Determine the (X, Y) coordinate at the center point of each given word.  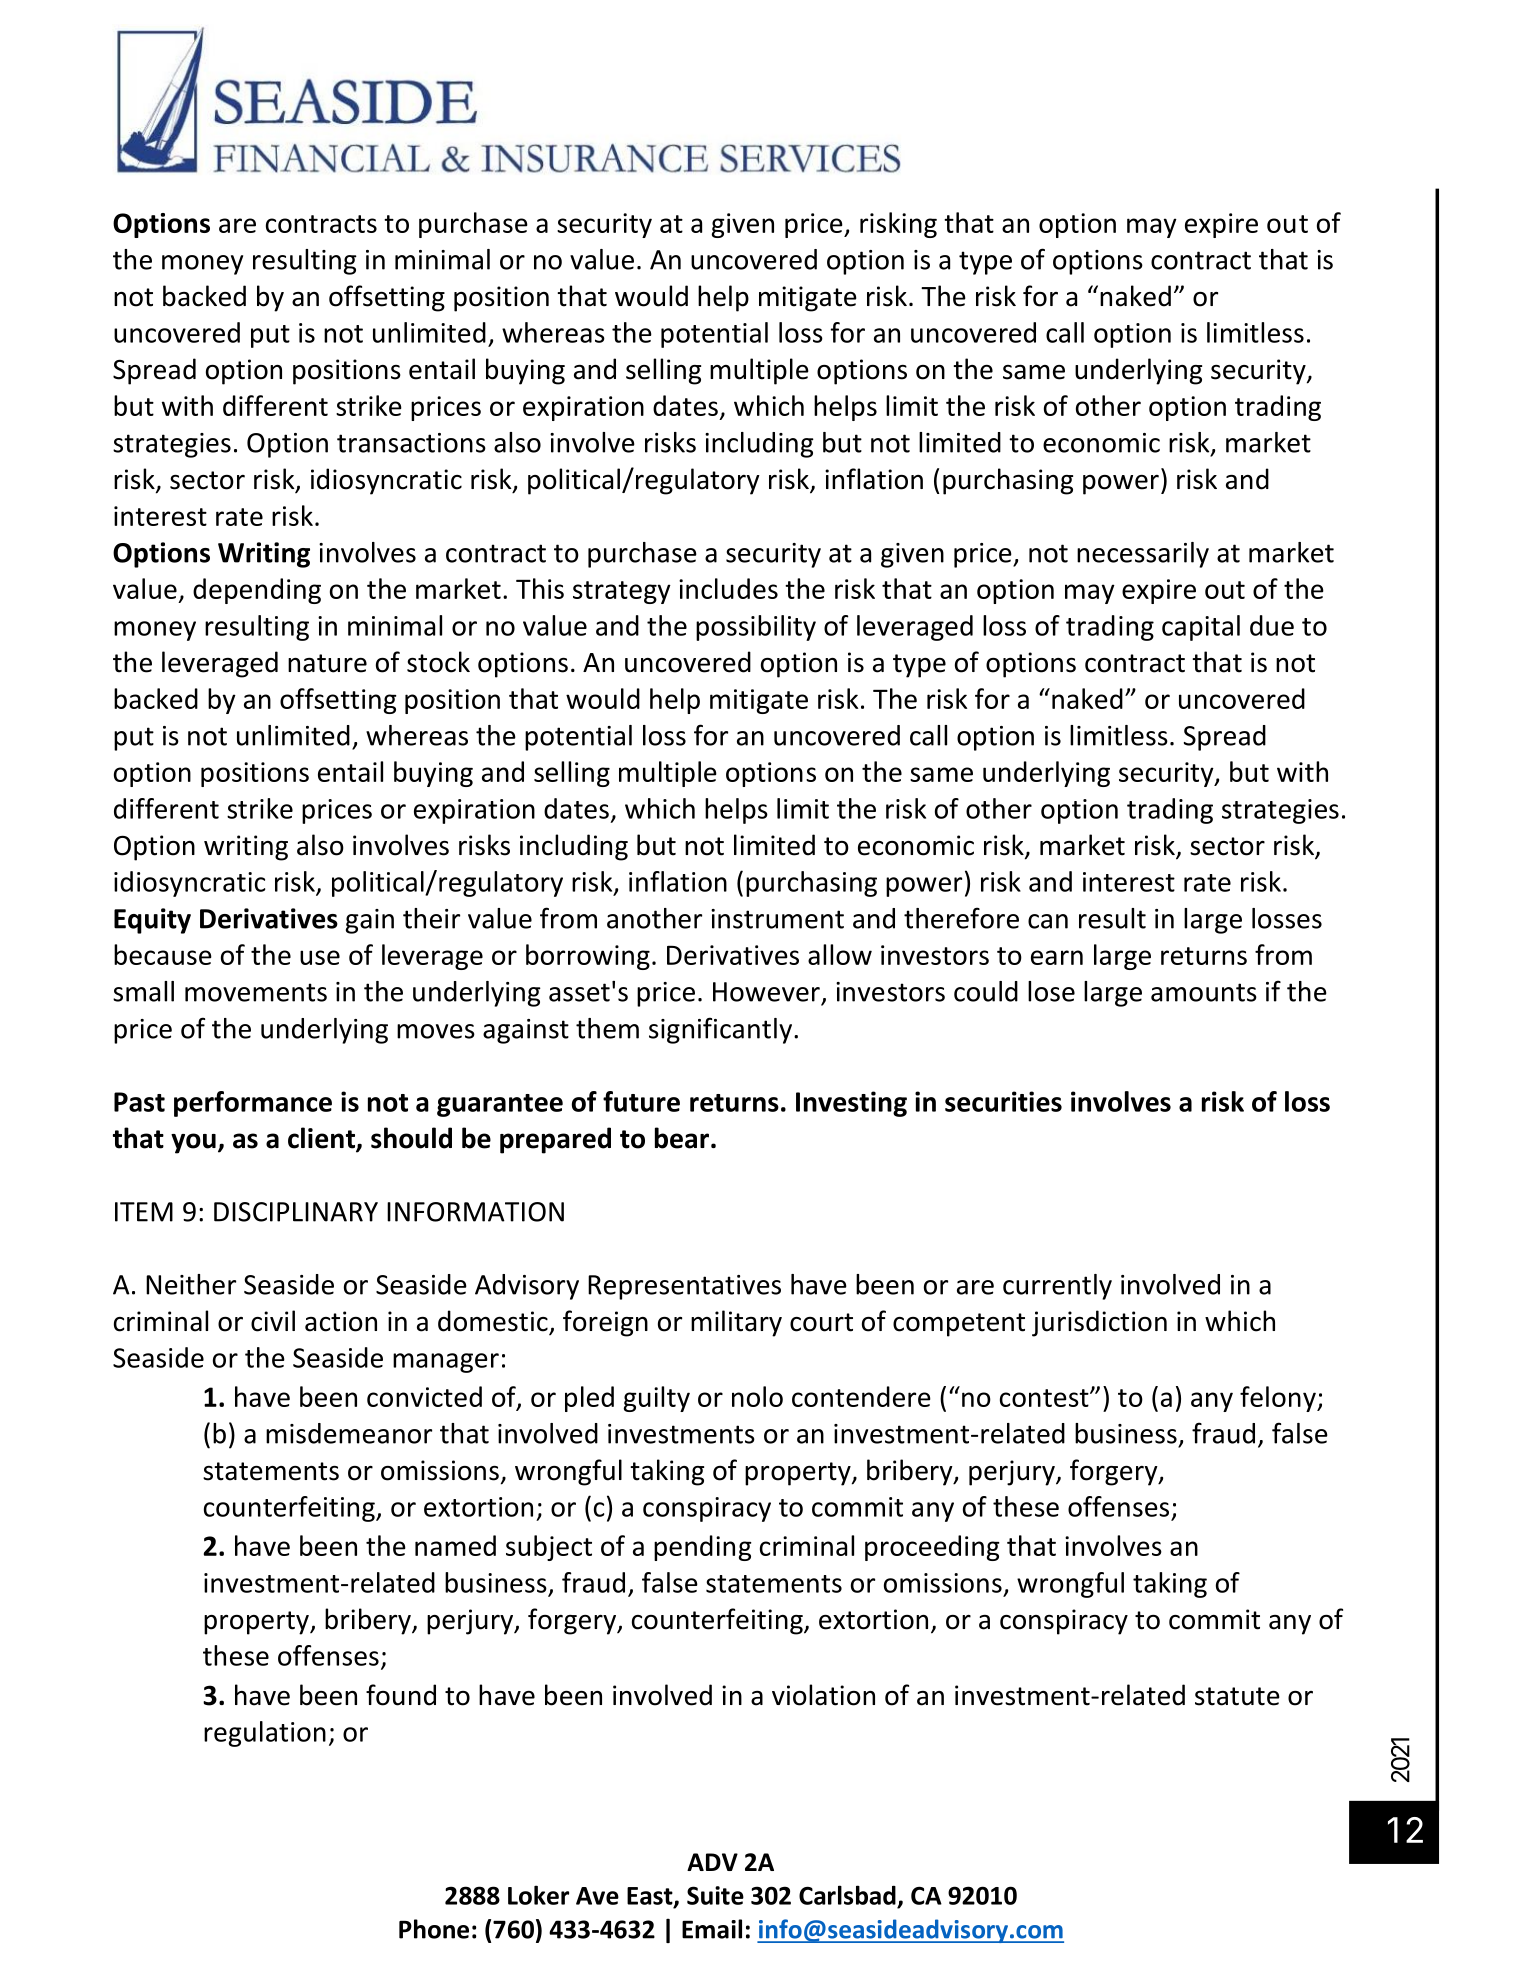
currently (1057, 1287)
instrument (777, 919)
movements (256, 992)
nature (327, 663)
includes (728, 588)
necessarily (1143, 555)
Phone (434, 1929)
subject (549, 1548)
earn (1057, 957)
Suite (715, 1895)
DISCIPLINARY (296, 1212)
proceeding (932, 1548)
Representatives (684, 1287)
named (455, 1545)
